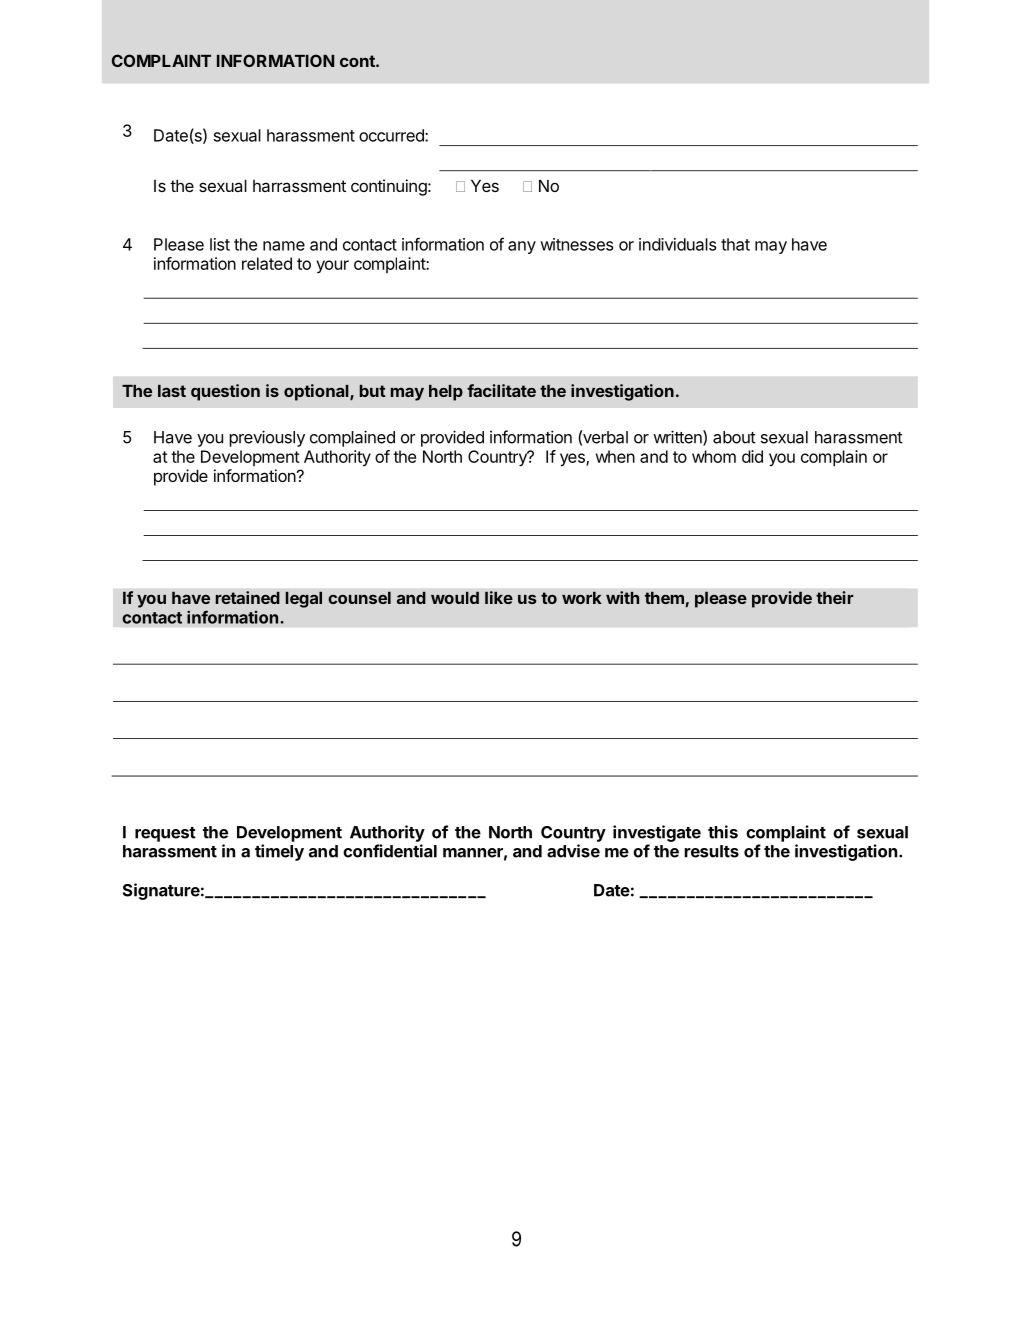  What do you see at coordinates (752, 456) in the image?
I see `did` at bounding box center [752, 456].
